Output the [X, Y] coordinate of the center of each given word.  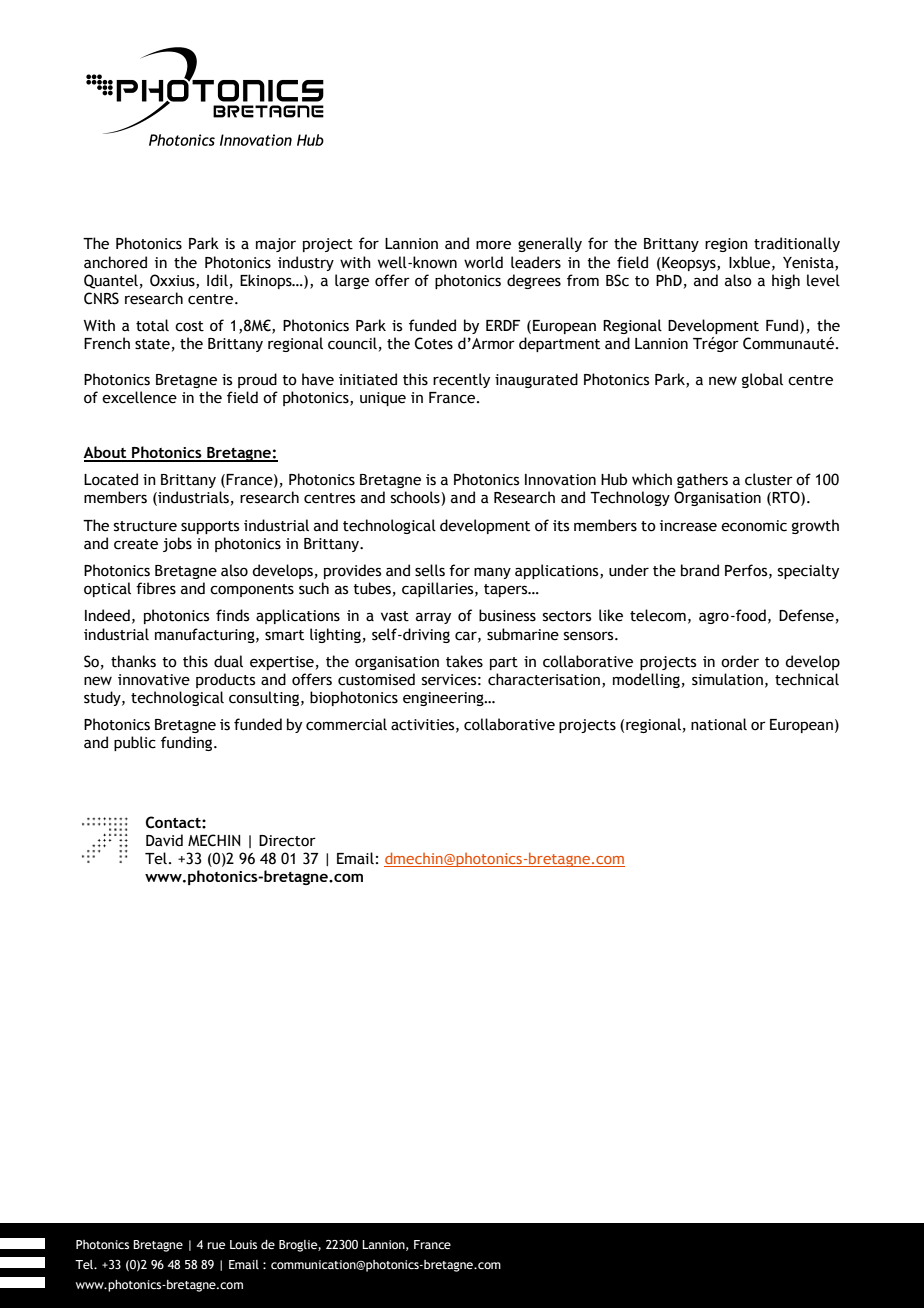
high [786, 281]
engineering [444, 699]
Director [287, 841]
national [719, 724]
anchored [115, 262]
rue [216, 1245]
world [483, 262]
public [135, 743]
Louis [243, 1244]
